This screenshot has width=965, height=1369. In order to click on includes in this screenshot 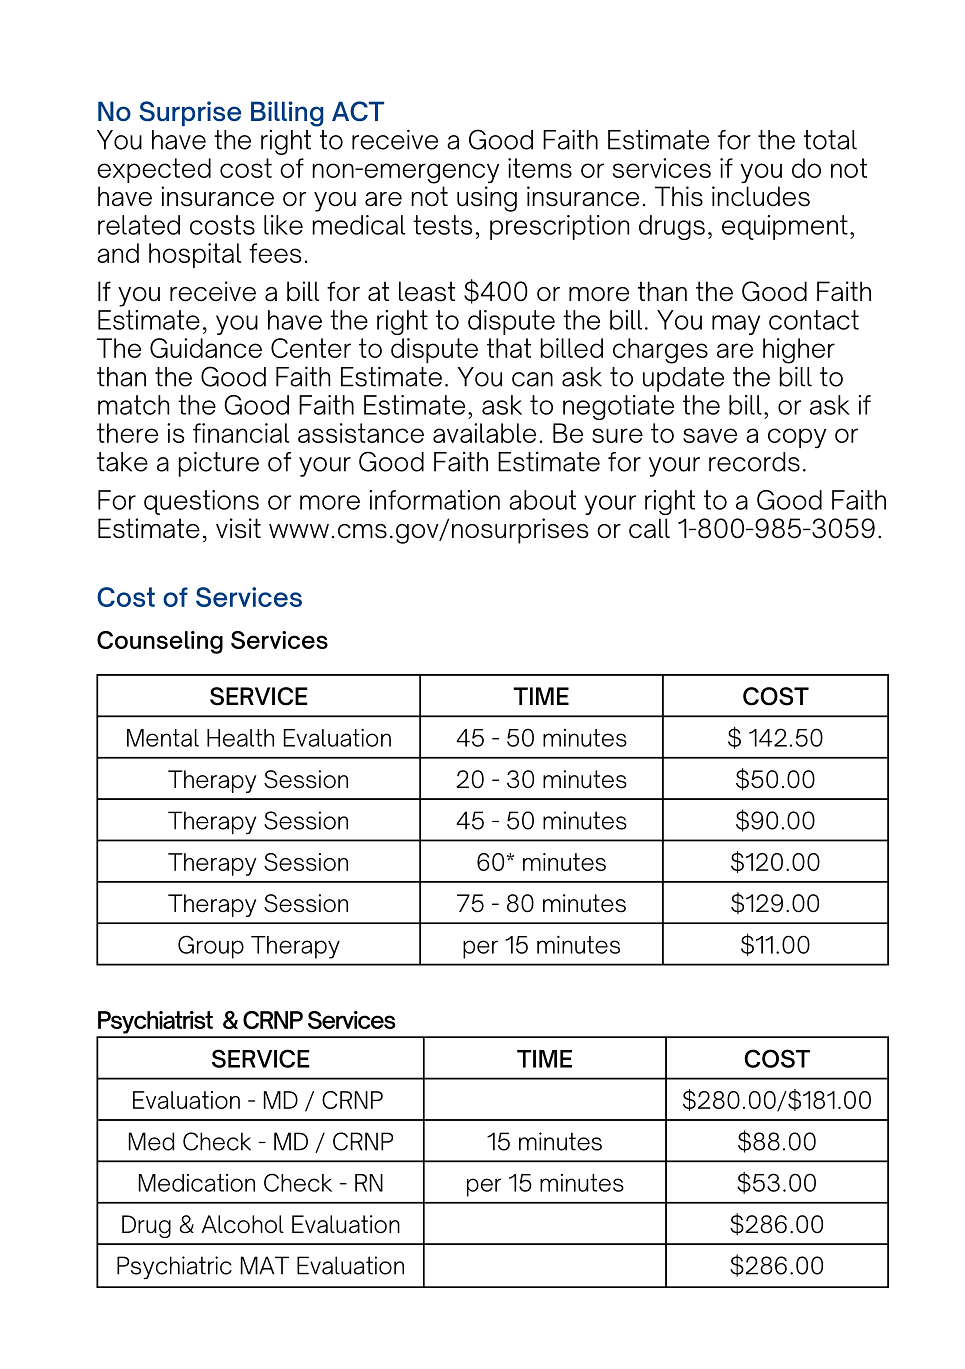, I will do `click(761, 196)`.
